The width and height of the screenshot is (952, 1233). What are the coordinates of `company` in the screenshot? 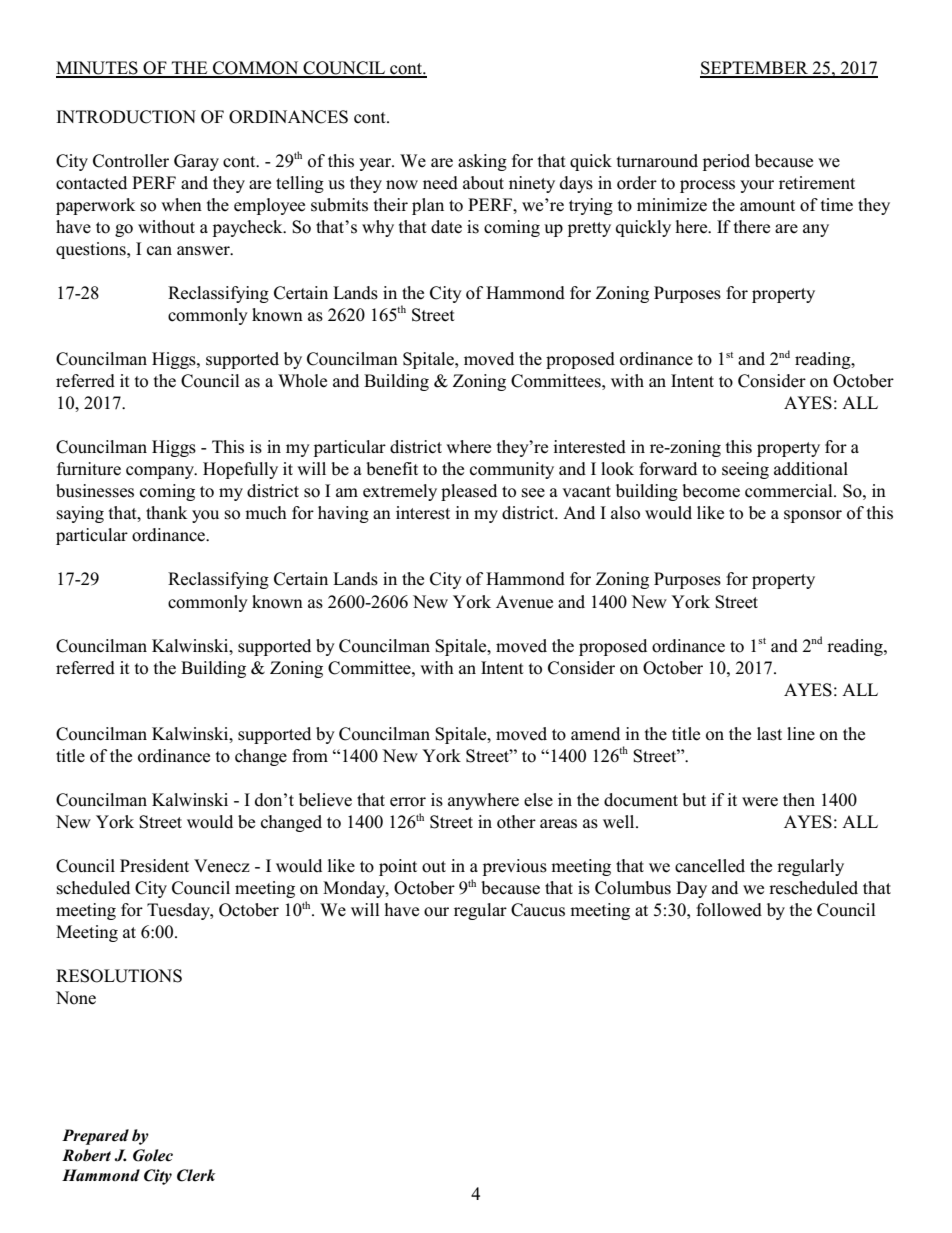 It's located at (161, 472).
